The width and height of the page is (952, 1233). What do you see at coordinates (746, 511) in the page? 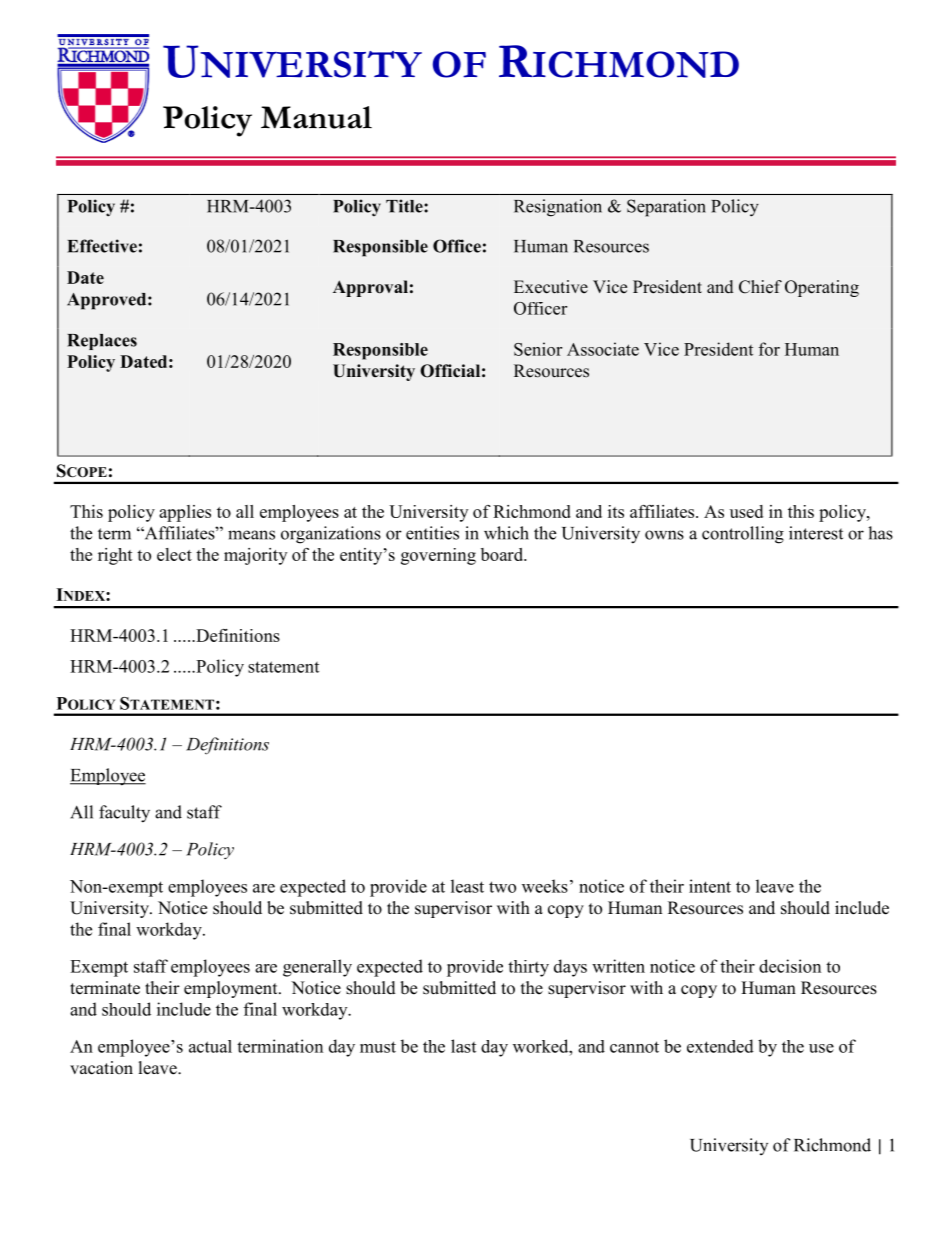
I see `used` at bounding box center [746, 511].
